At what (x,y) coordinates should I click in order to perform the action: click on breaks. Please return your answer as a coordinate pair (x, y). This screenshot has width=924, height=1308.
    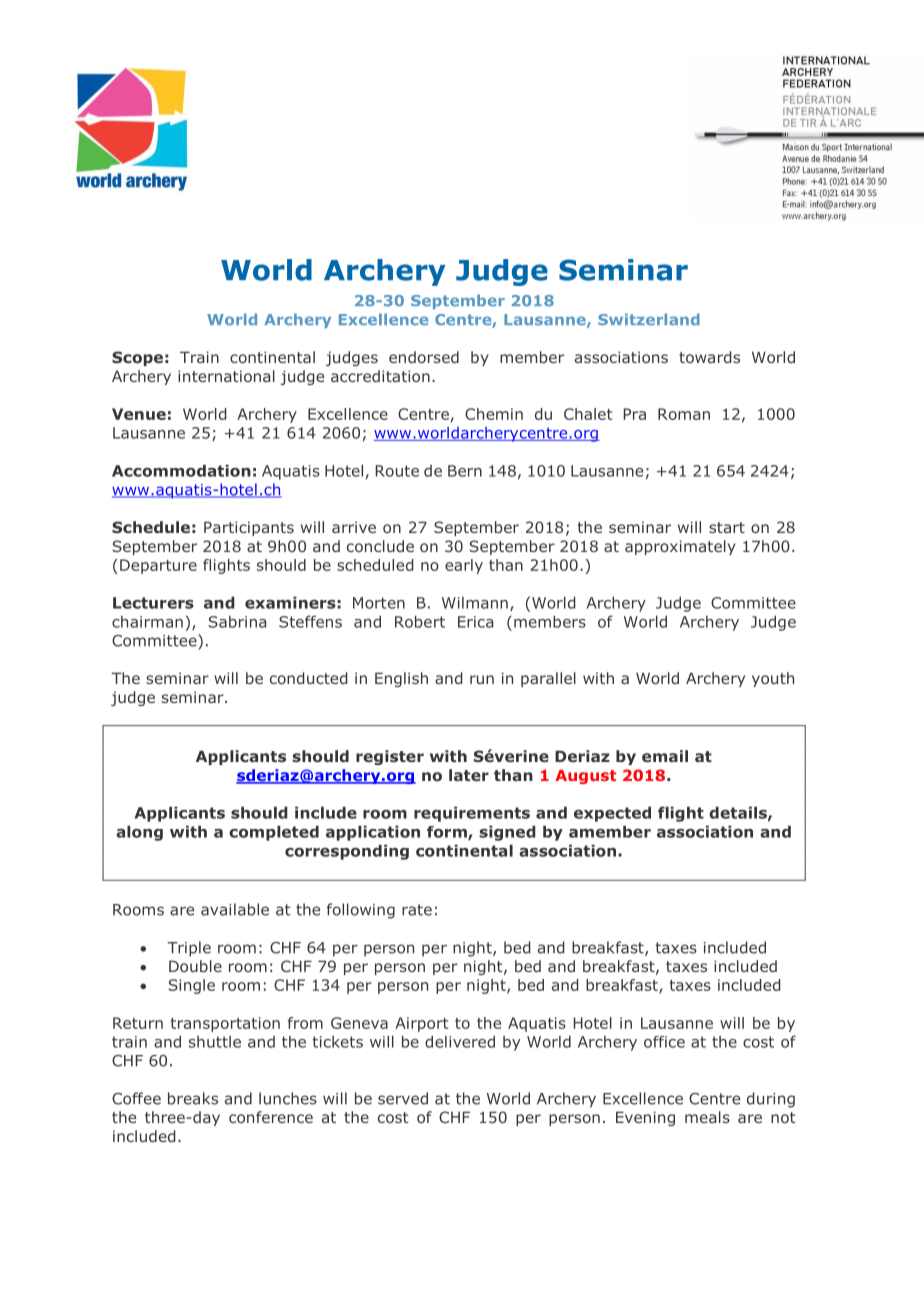
    Looking at the image, I should click on (193, 1098).
